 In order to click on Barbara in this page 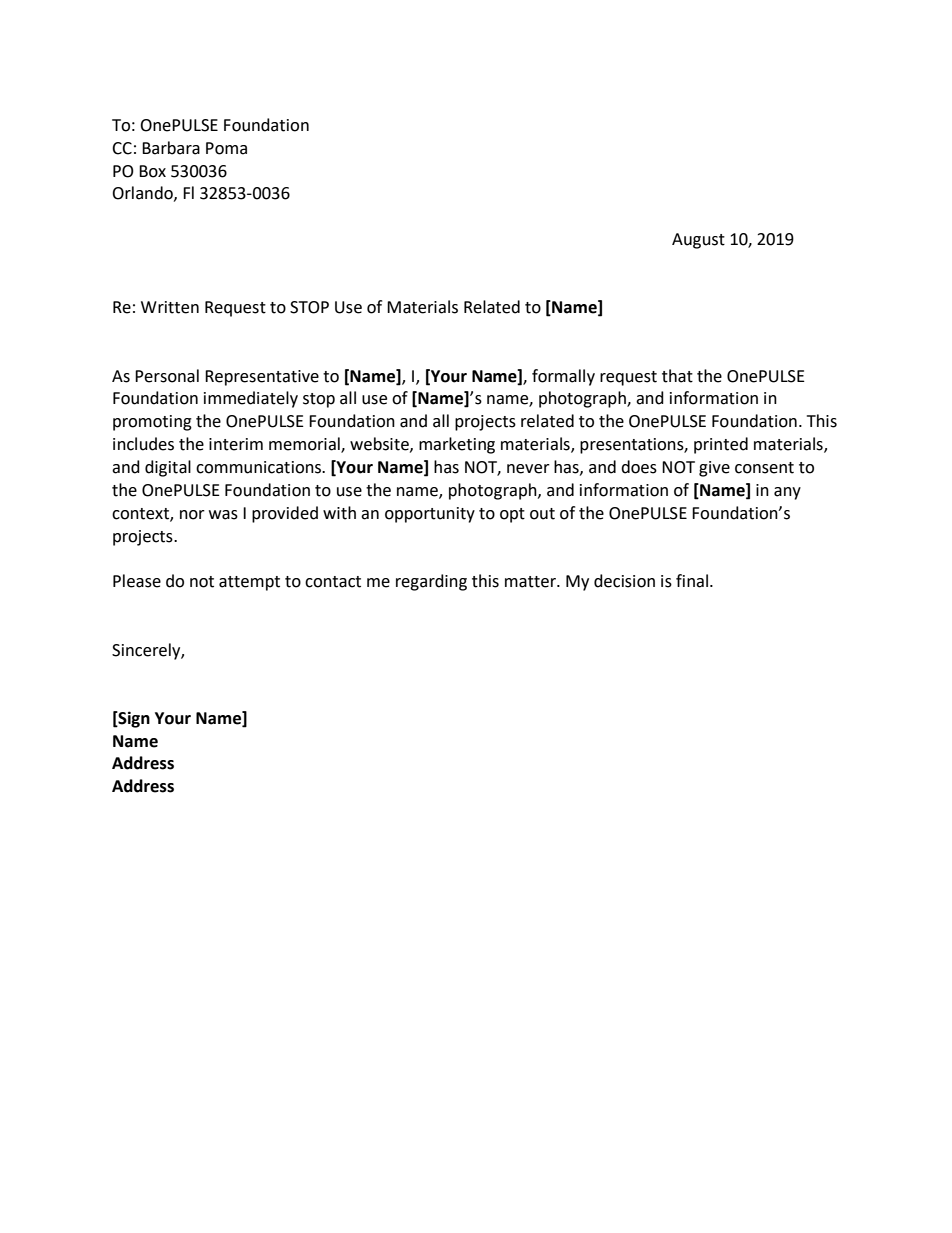, I will do `click(171, 148)`.
